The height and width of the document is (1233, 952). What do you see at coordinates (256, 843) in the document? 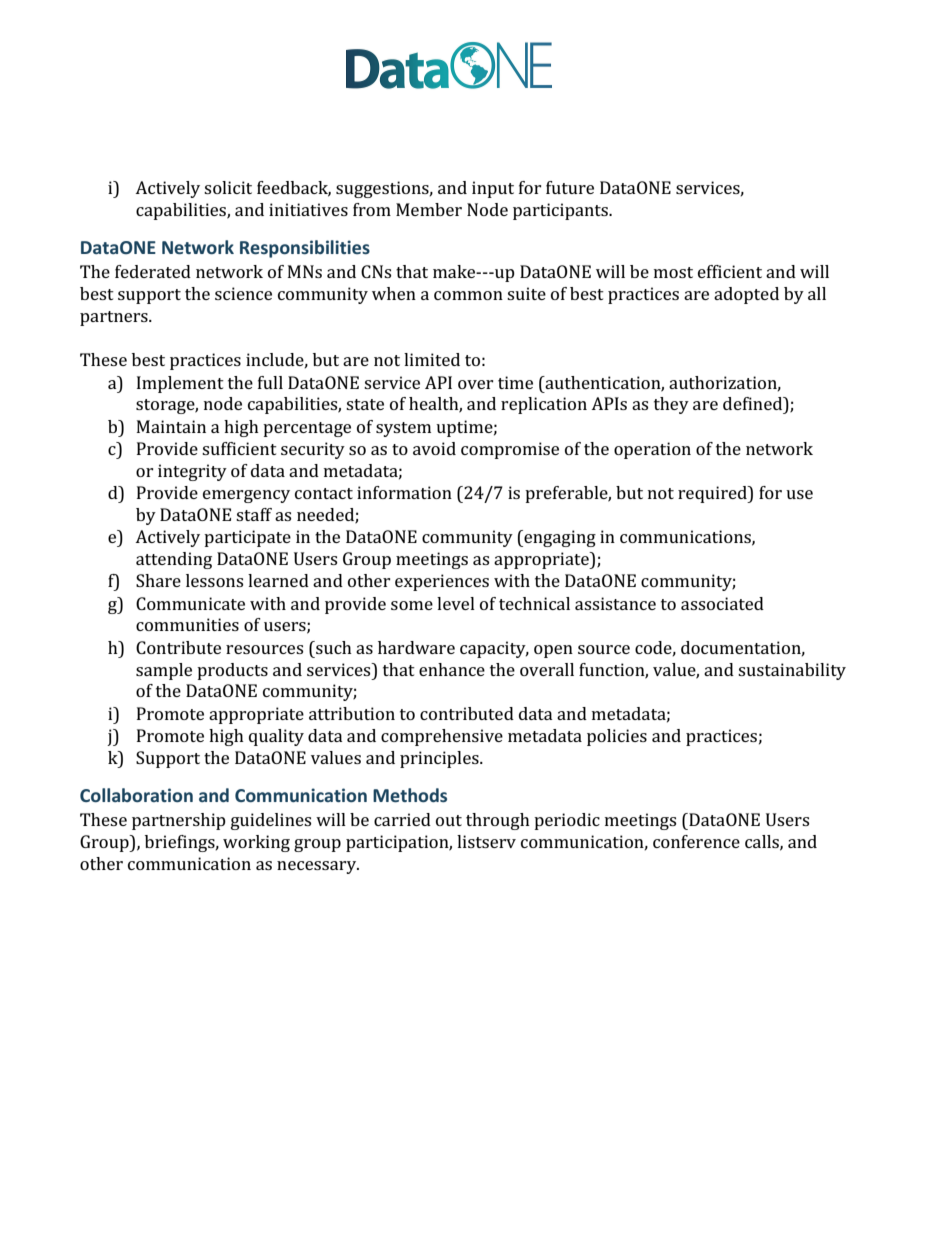
I see `working` at bounding box center [256, 843].
